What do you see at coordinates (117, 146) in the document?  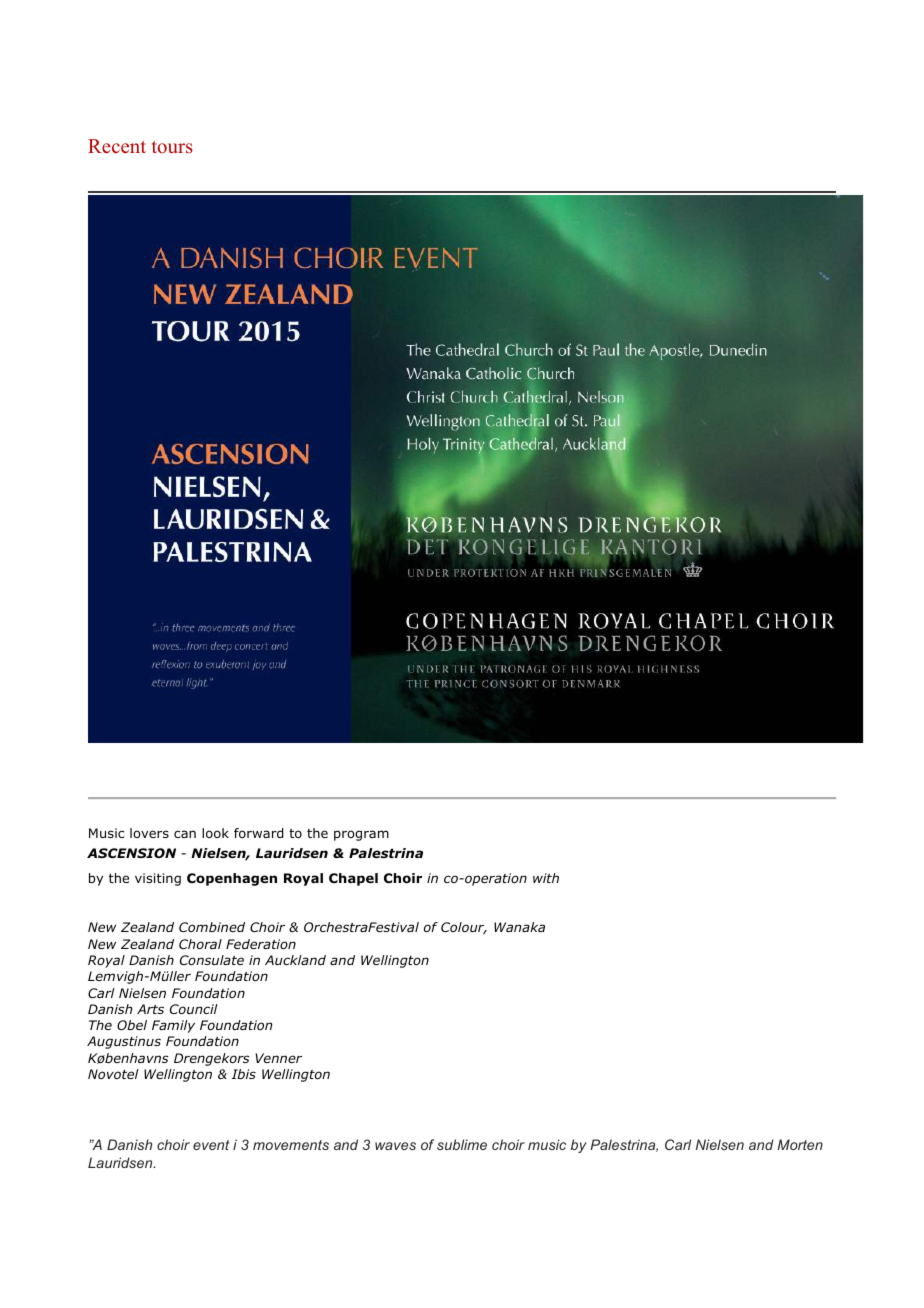 I see `Recent` at bounding box center [117, 146].
